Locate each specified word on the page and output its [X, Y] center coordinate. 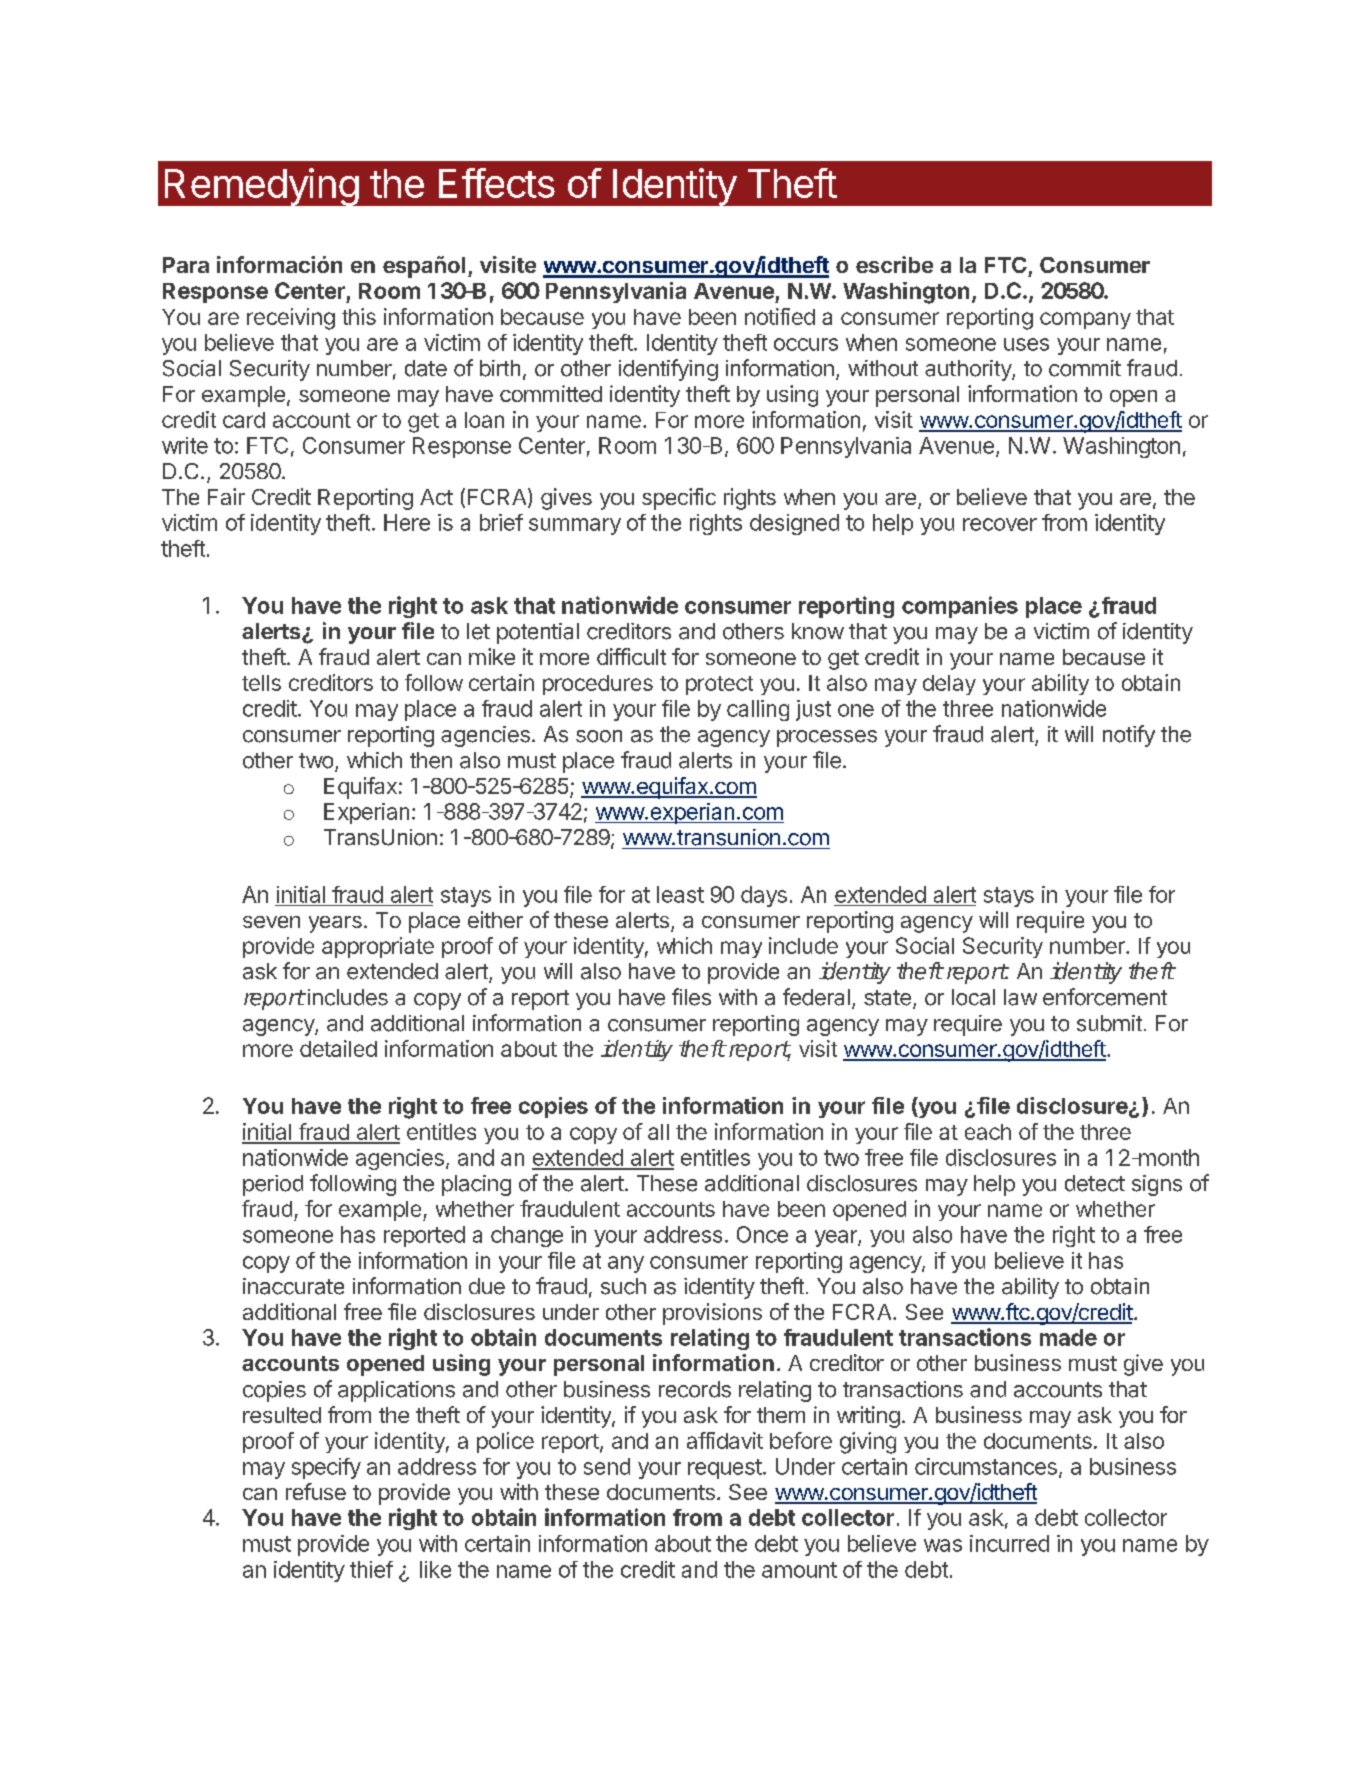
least [680, 894]
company [1085, 320]
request [725, 1469]
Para [186, 265]
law [1020, 997]
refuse [316, 1491]
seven [271, 922]
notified [780, 316]
